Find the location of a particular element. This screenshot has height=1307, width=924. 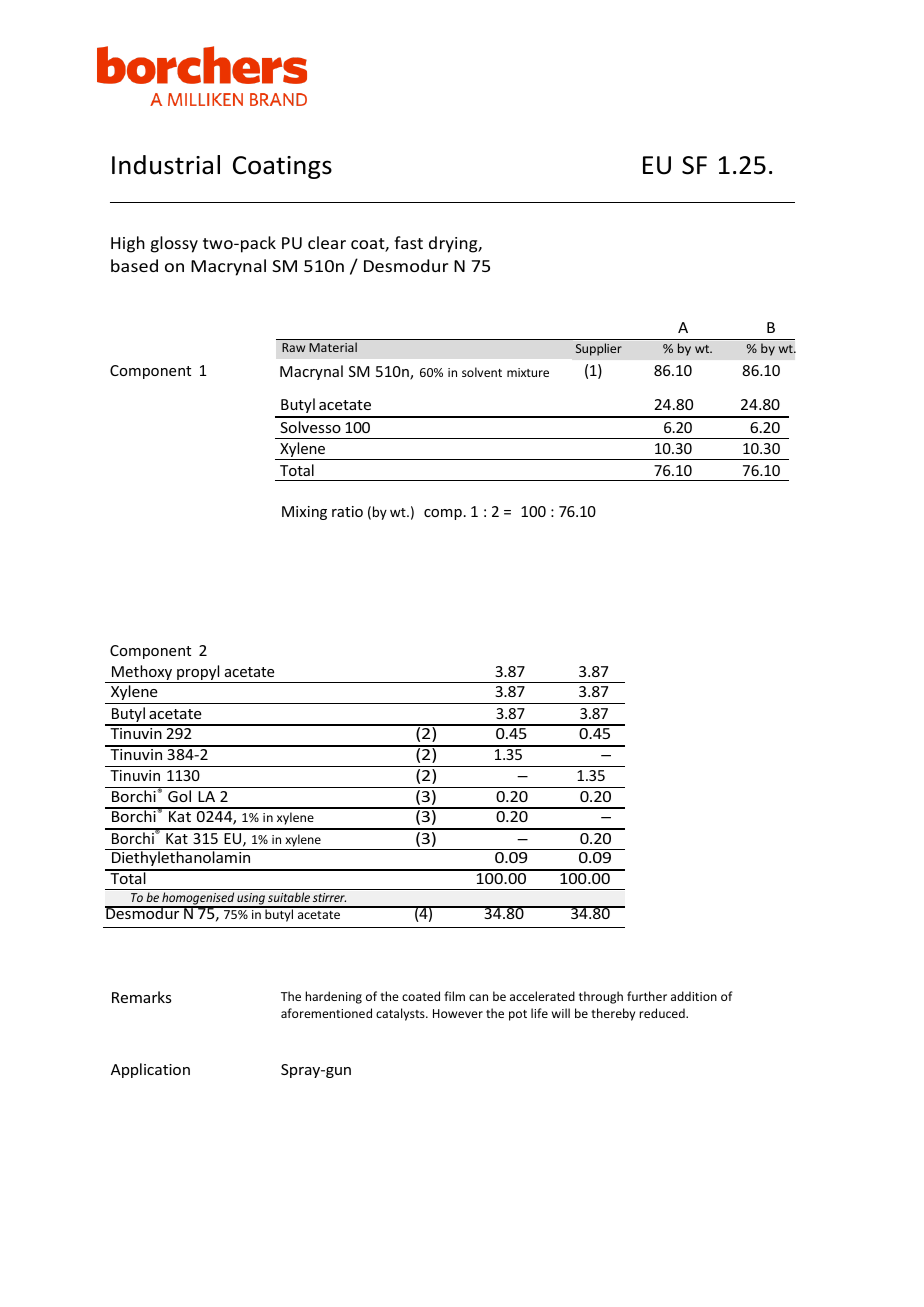

further is located at coordinates (647, 996).
